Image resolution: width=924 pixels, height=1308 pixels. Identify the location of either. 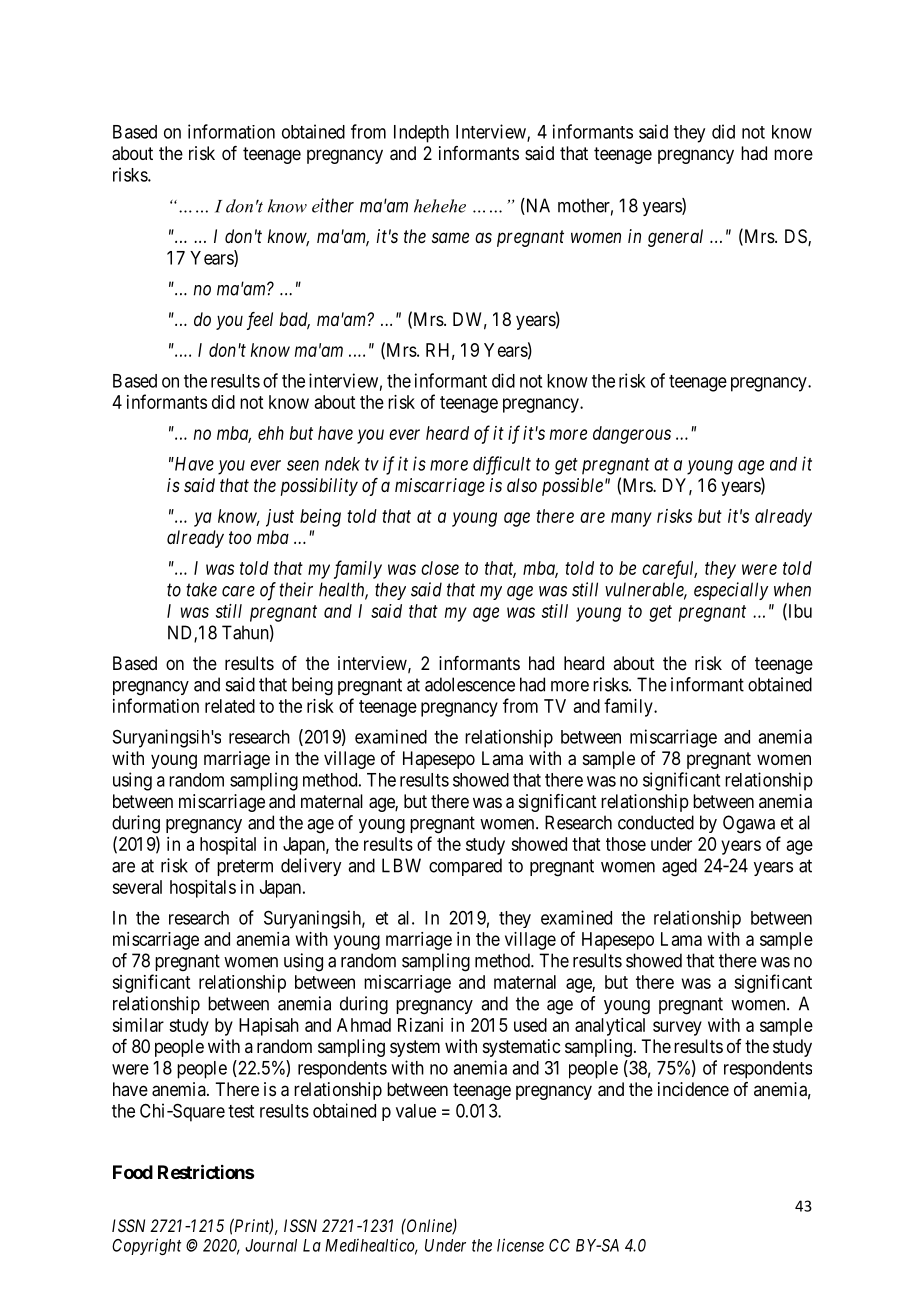
(333, 205).
